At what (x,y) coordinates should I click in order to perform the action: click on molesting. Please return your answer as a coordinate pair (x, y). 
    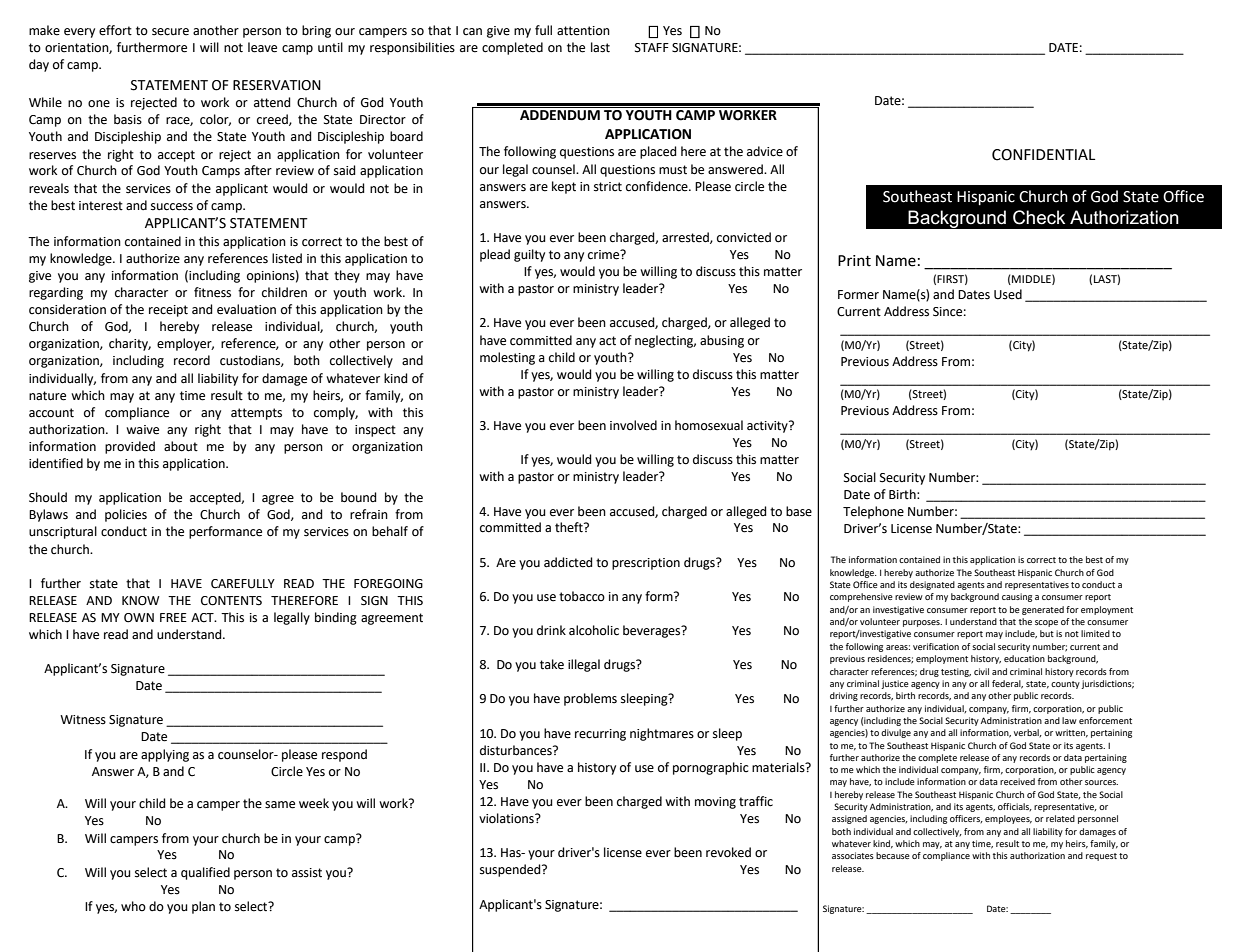
    Looking at the image, I should click on (507, 358).
